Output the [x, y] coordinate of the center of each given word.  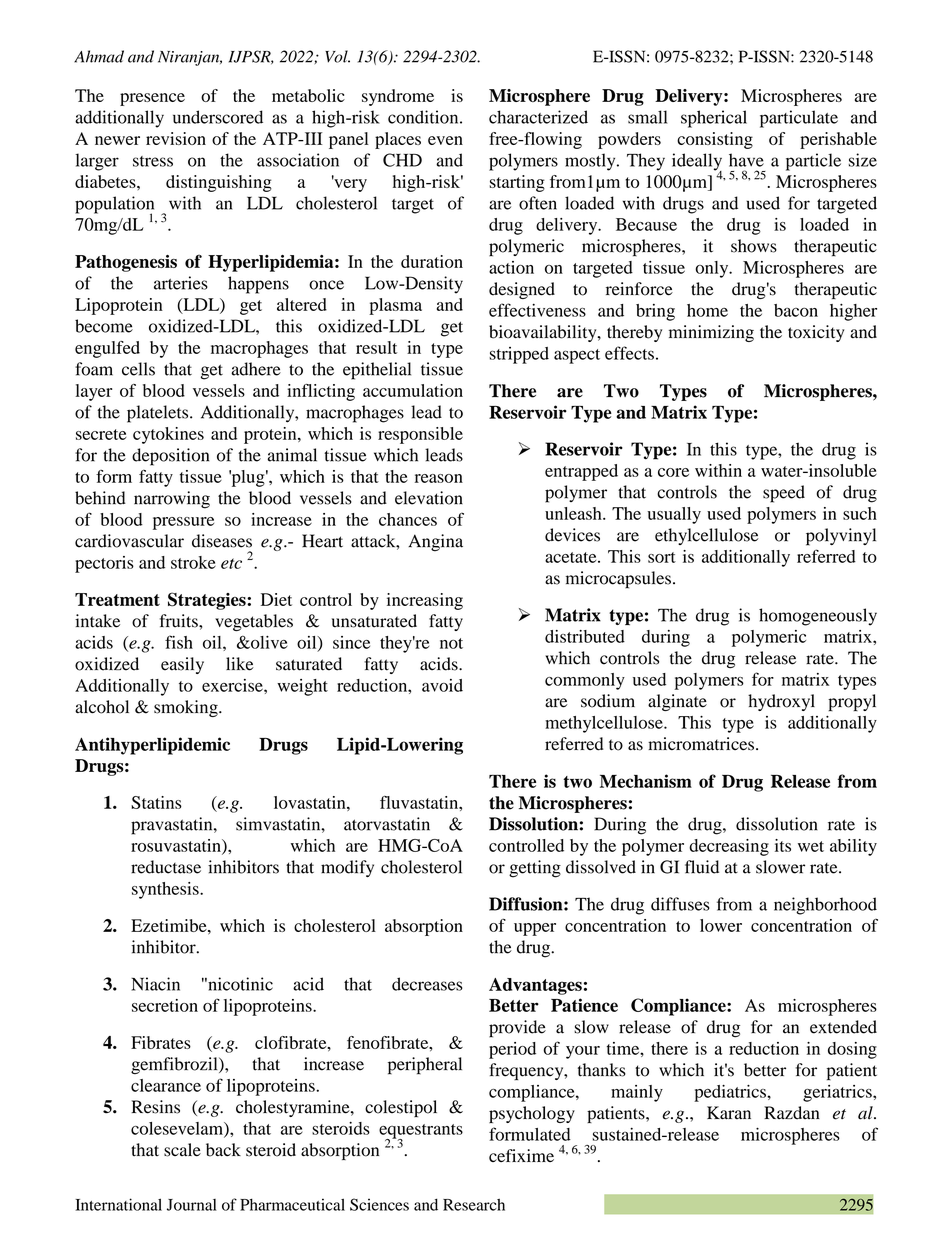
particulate [799, 119]
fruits [180, 621]
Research [474, 1205]
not [451, 643]
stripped [519, 355]
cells [138, 369]
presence [152, 99]
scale [182, 1150]
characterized [538, 117]
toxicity [816, 333]
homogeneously [818, 617]
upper [535, 929]
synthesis [166, 890]
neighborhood [825, 906]
